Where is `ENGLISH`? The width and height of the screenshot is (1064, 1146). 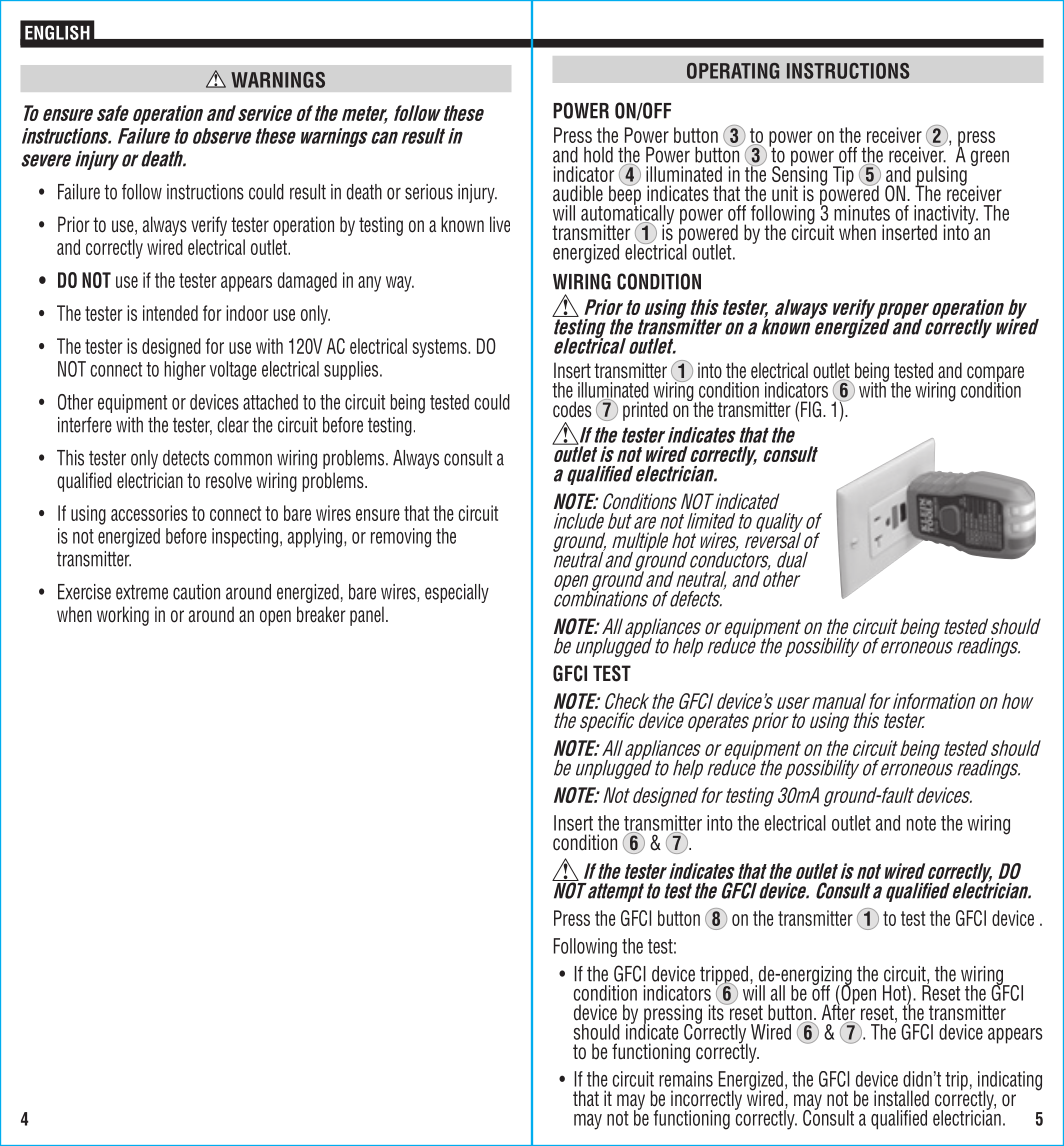 ENGLISH is located at coordinates (57, 32).
